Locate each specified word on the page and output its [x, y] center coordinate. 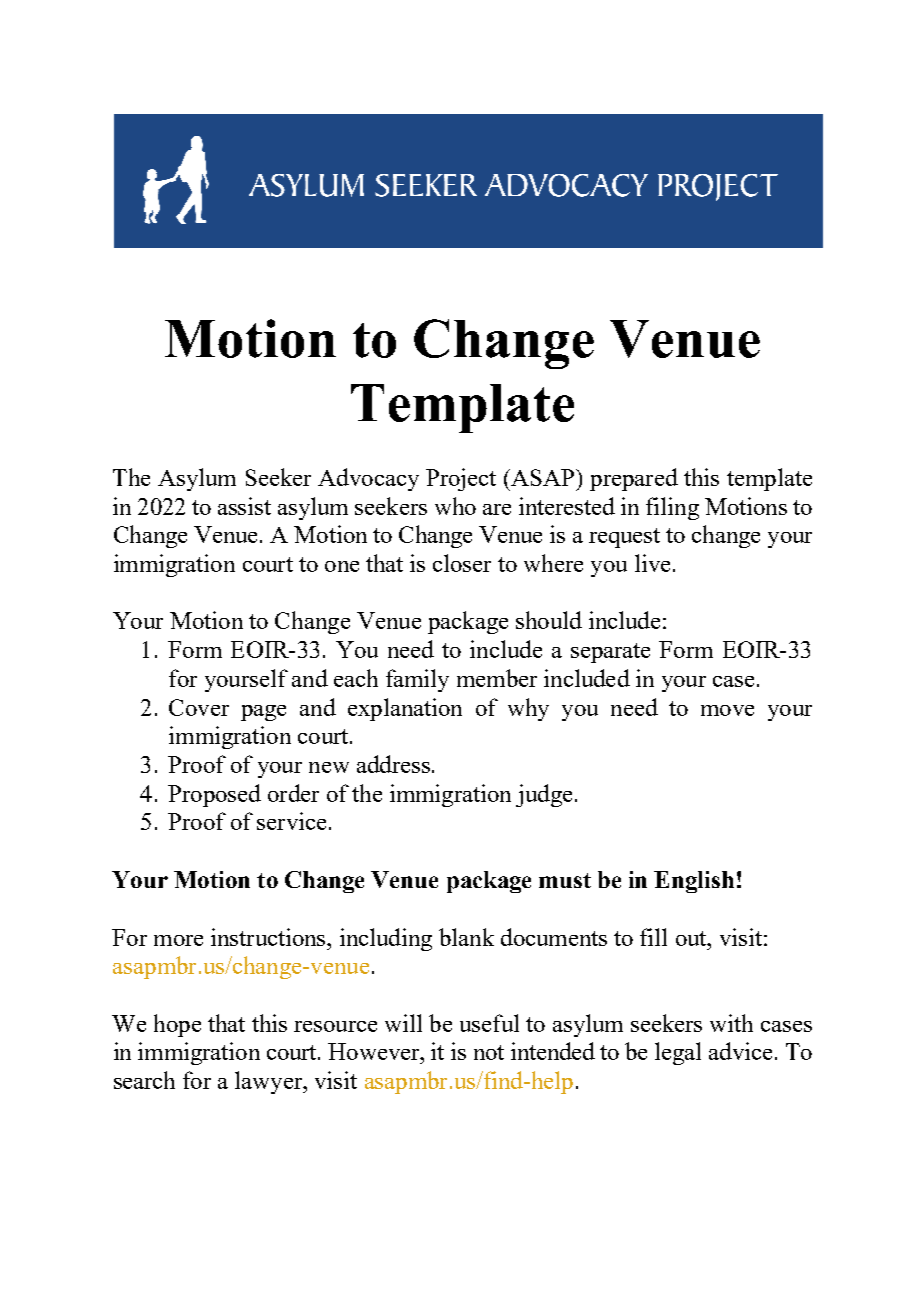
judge [544, 795]
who [455, 506]
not [489, 1052]
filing [672, 508]
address [393, 764]
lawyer [270, 1082]
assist [244, 506]
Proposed [214, 795]
